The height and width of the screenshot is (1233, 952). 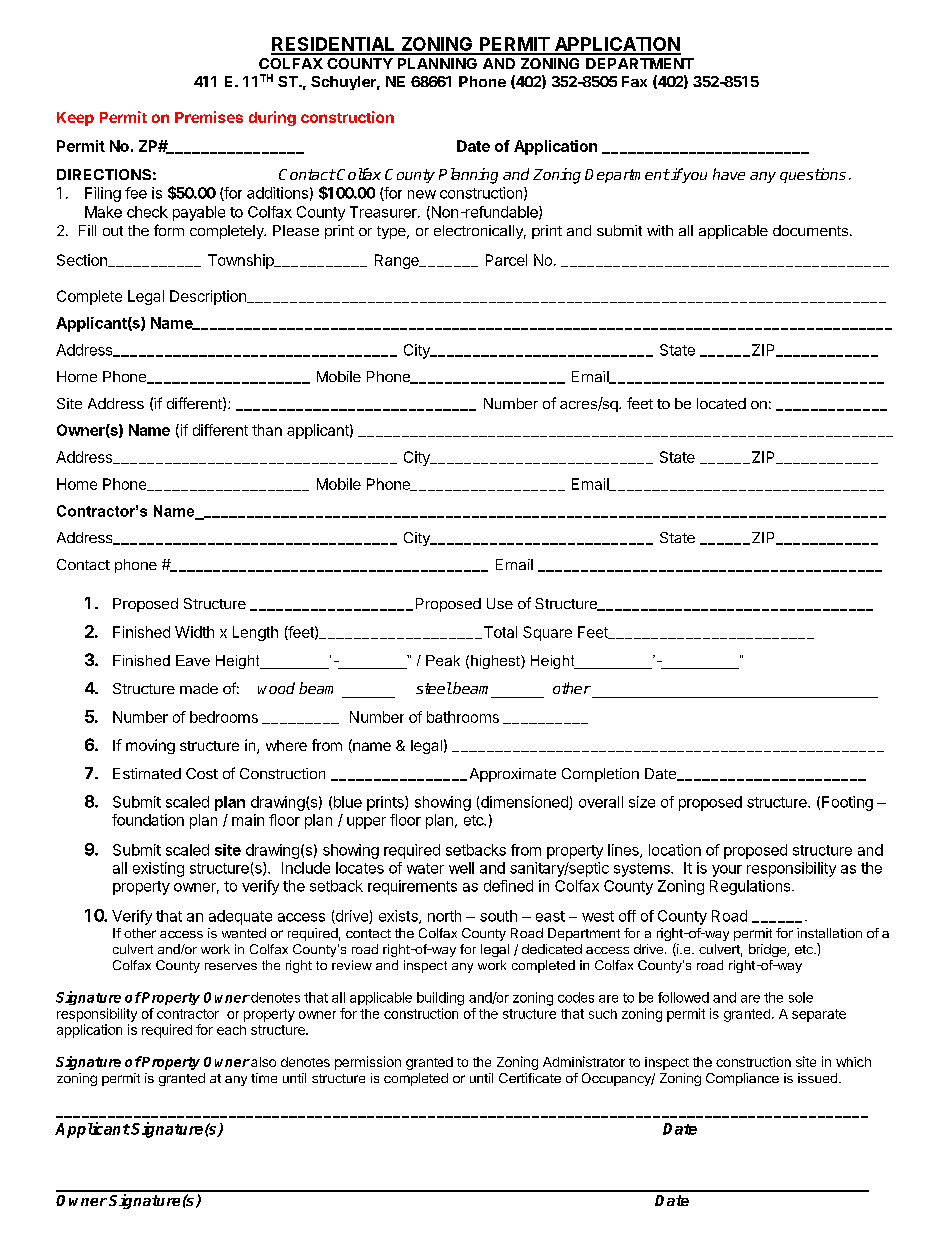 I want to click on each, so click(x=231, y=1030).
